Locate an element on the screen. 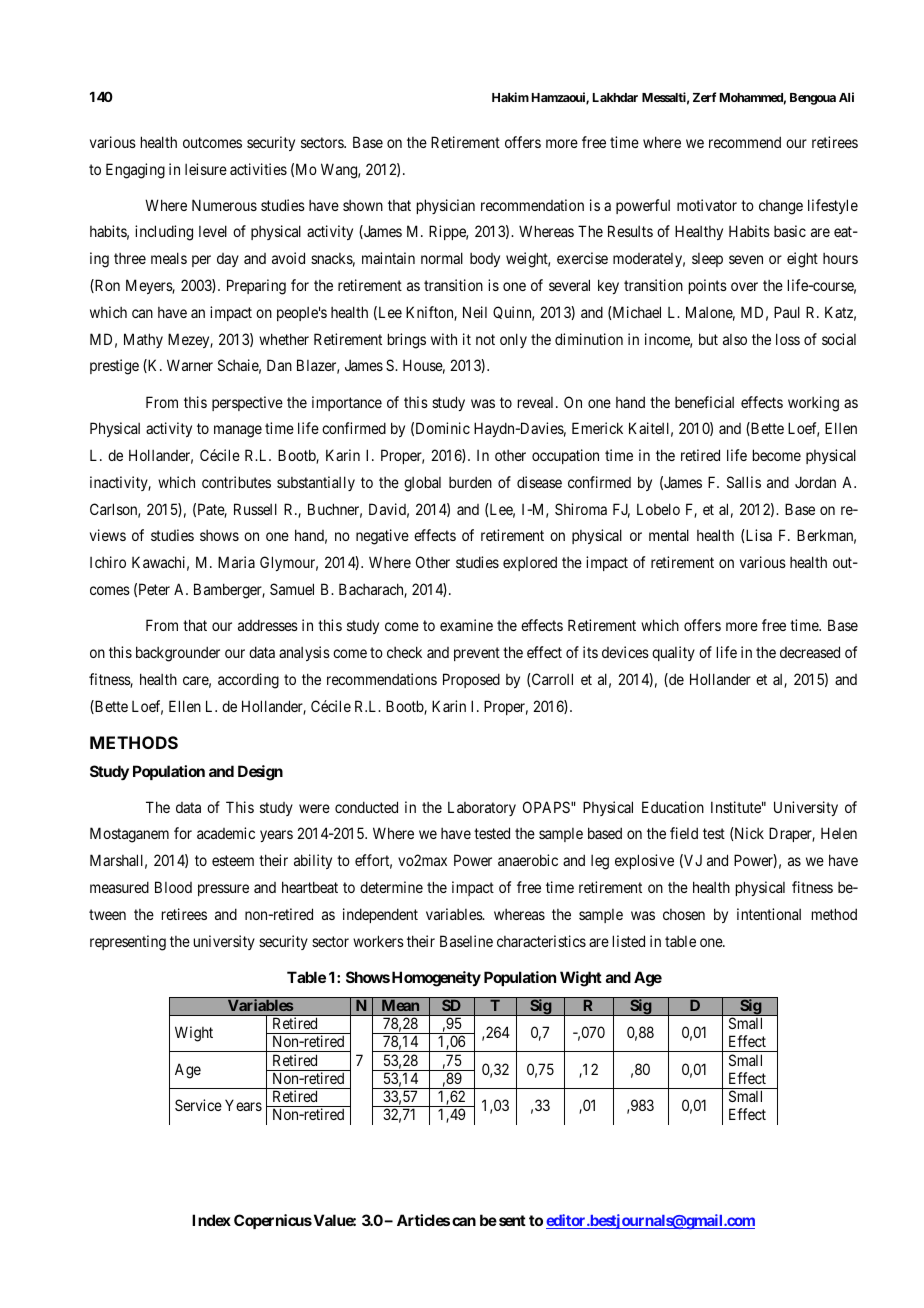 This screenshot has height=1308, width=924. Hakim is located at coordinates (510, 97).
